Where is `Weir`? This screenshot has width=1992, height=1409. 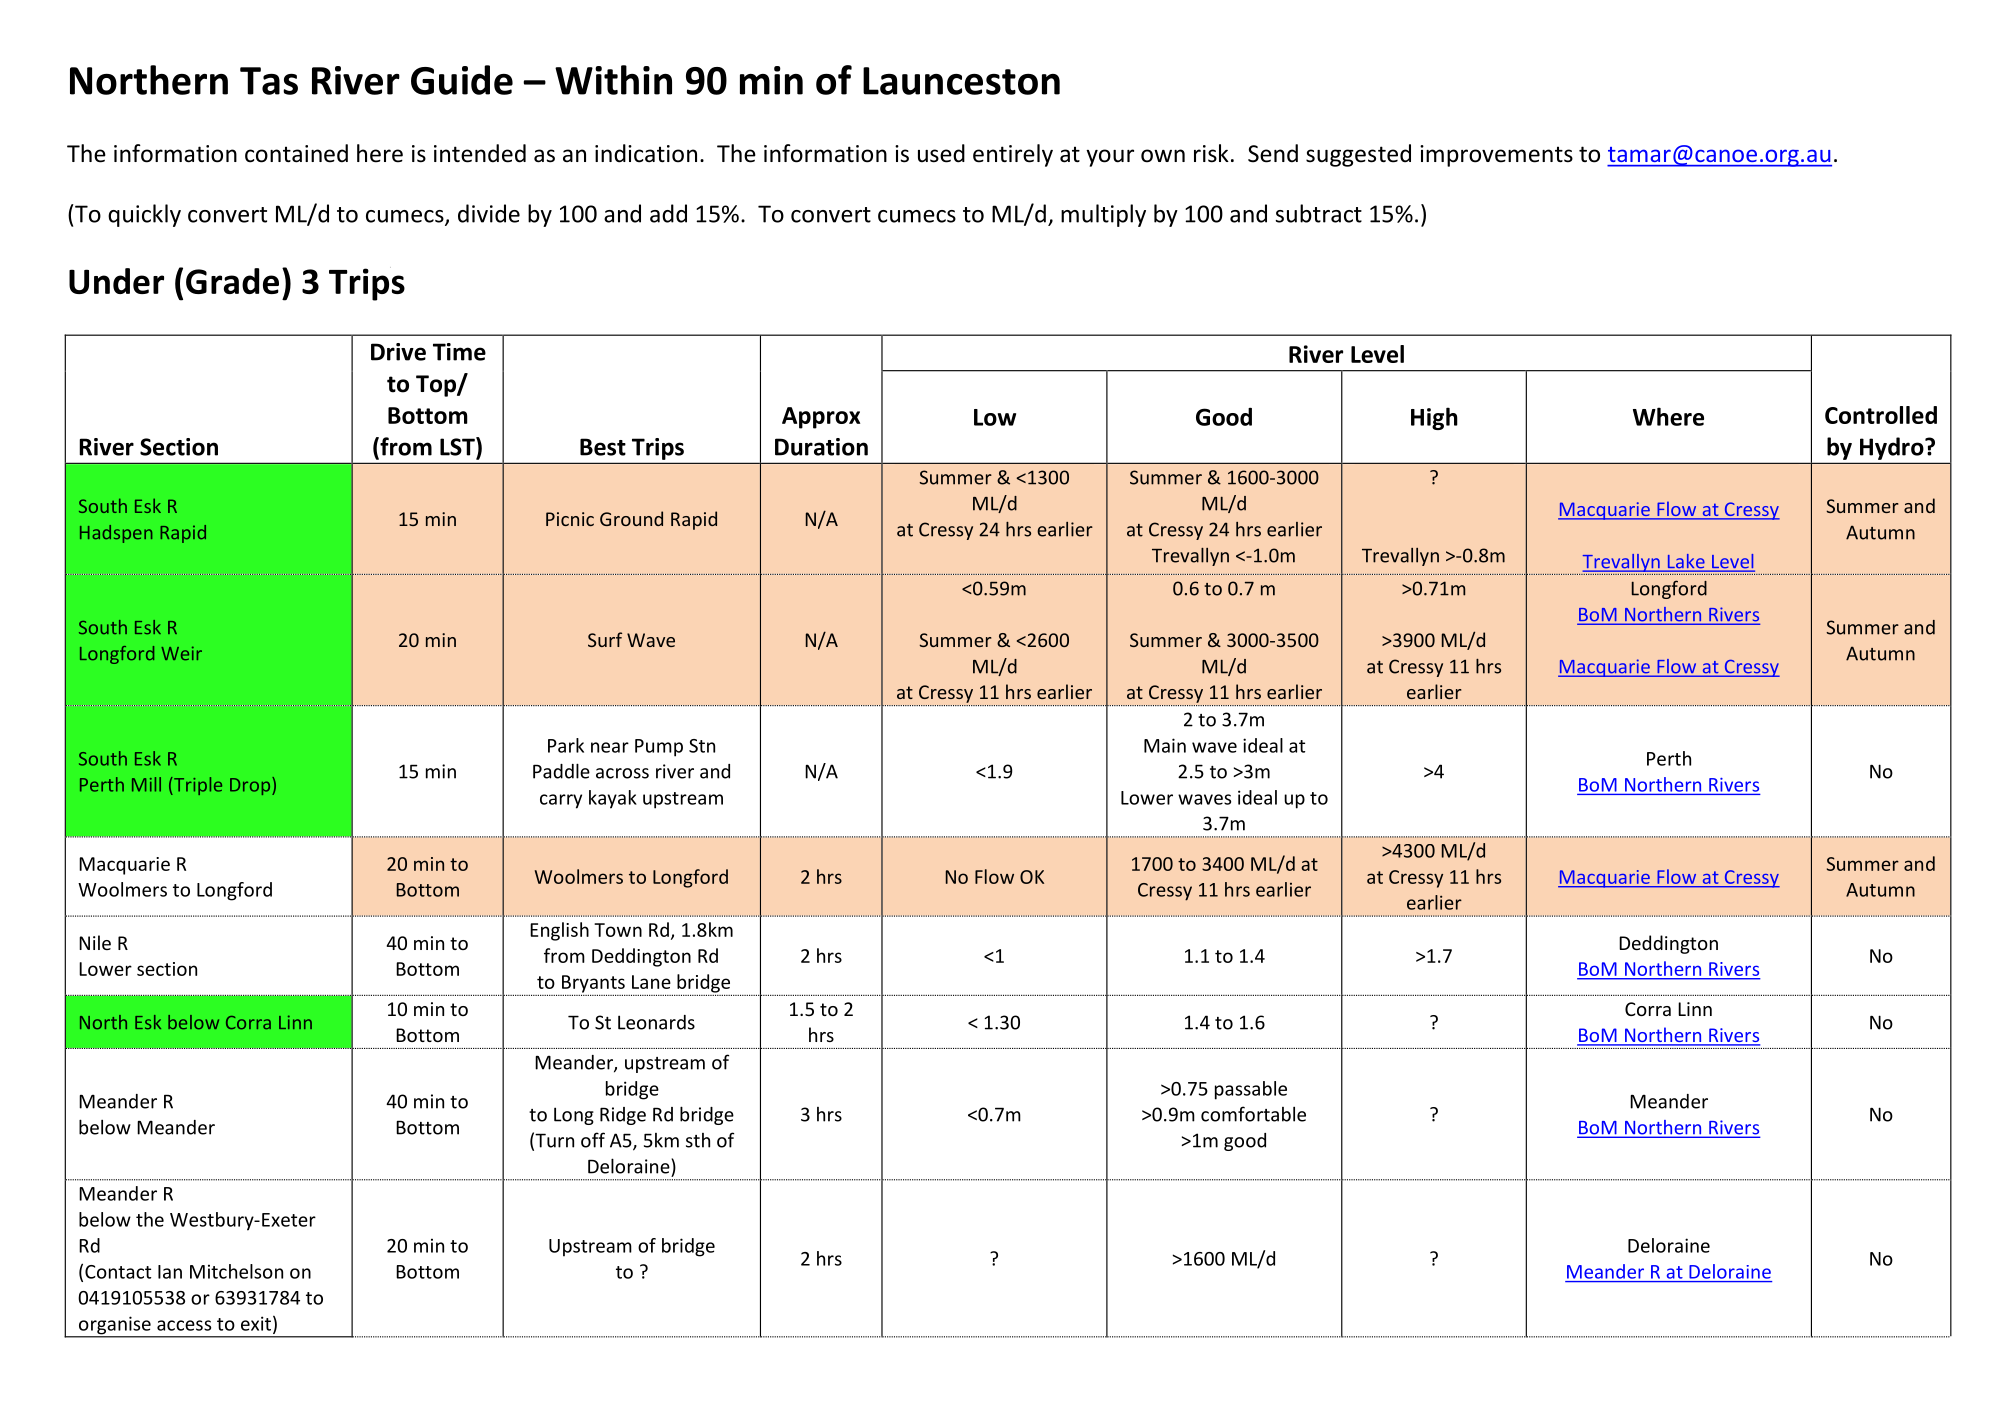
Weir is located at coordinates (181, 653).
